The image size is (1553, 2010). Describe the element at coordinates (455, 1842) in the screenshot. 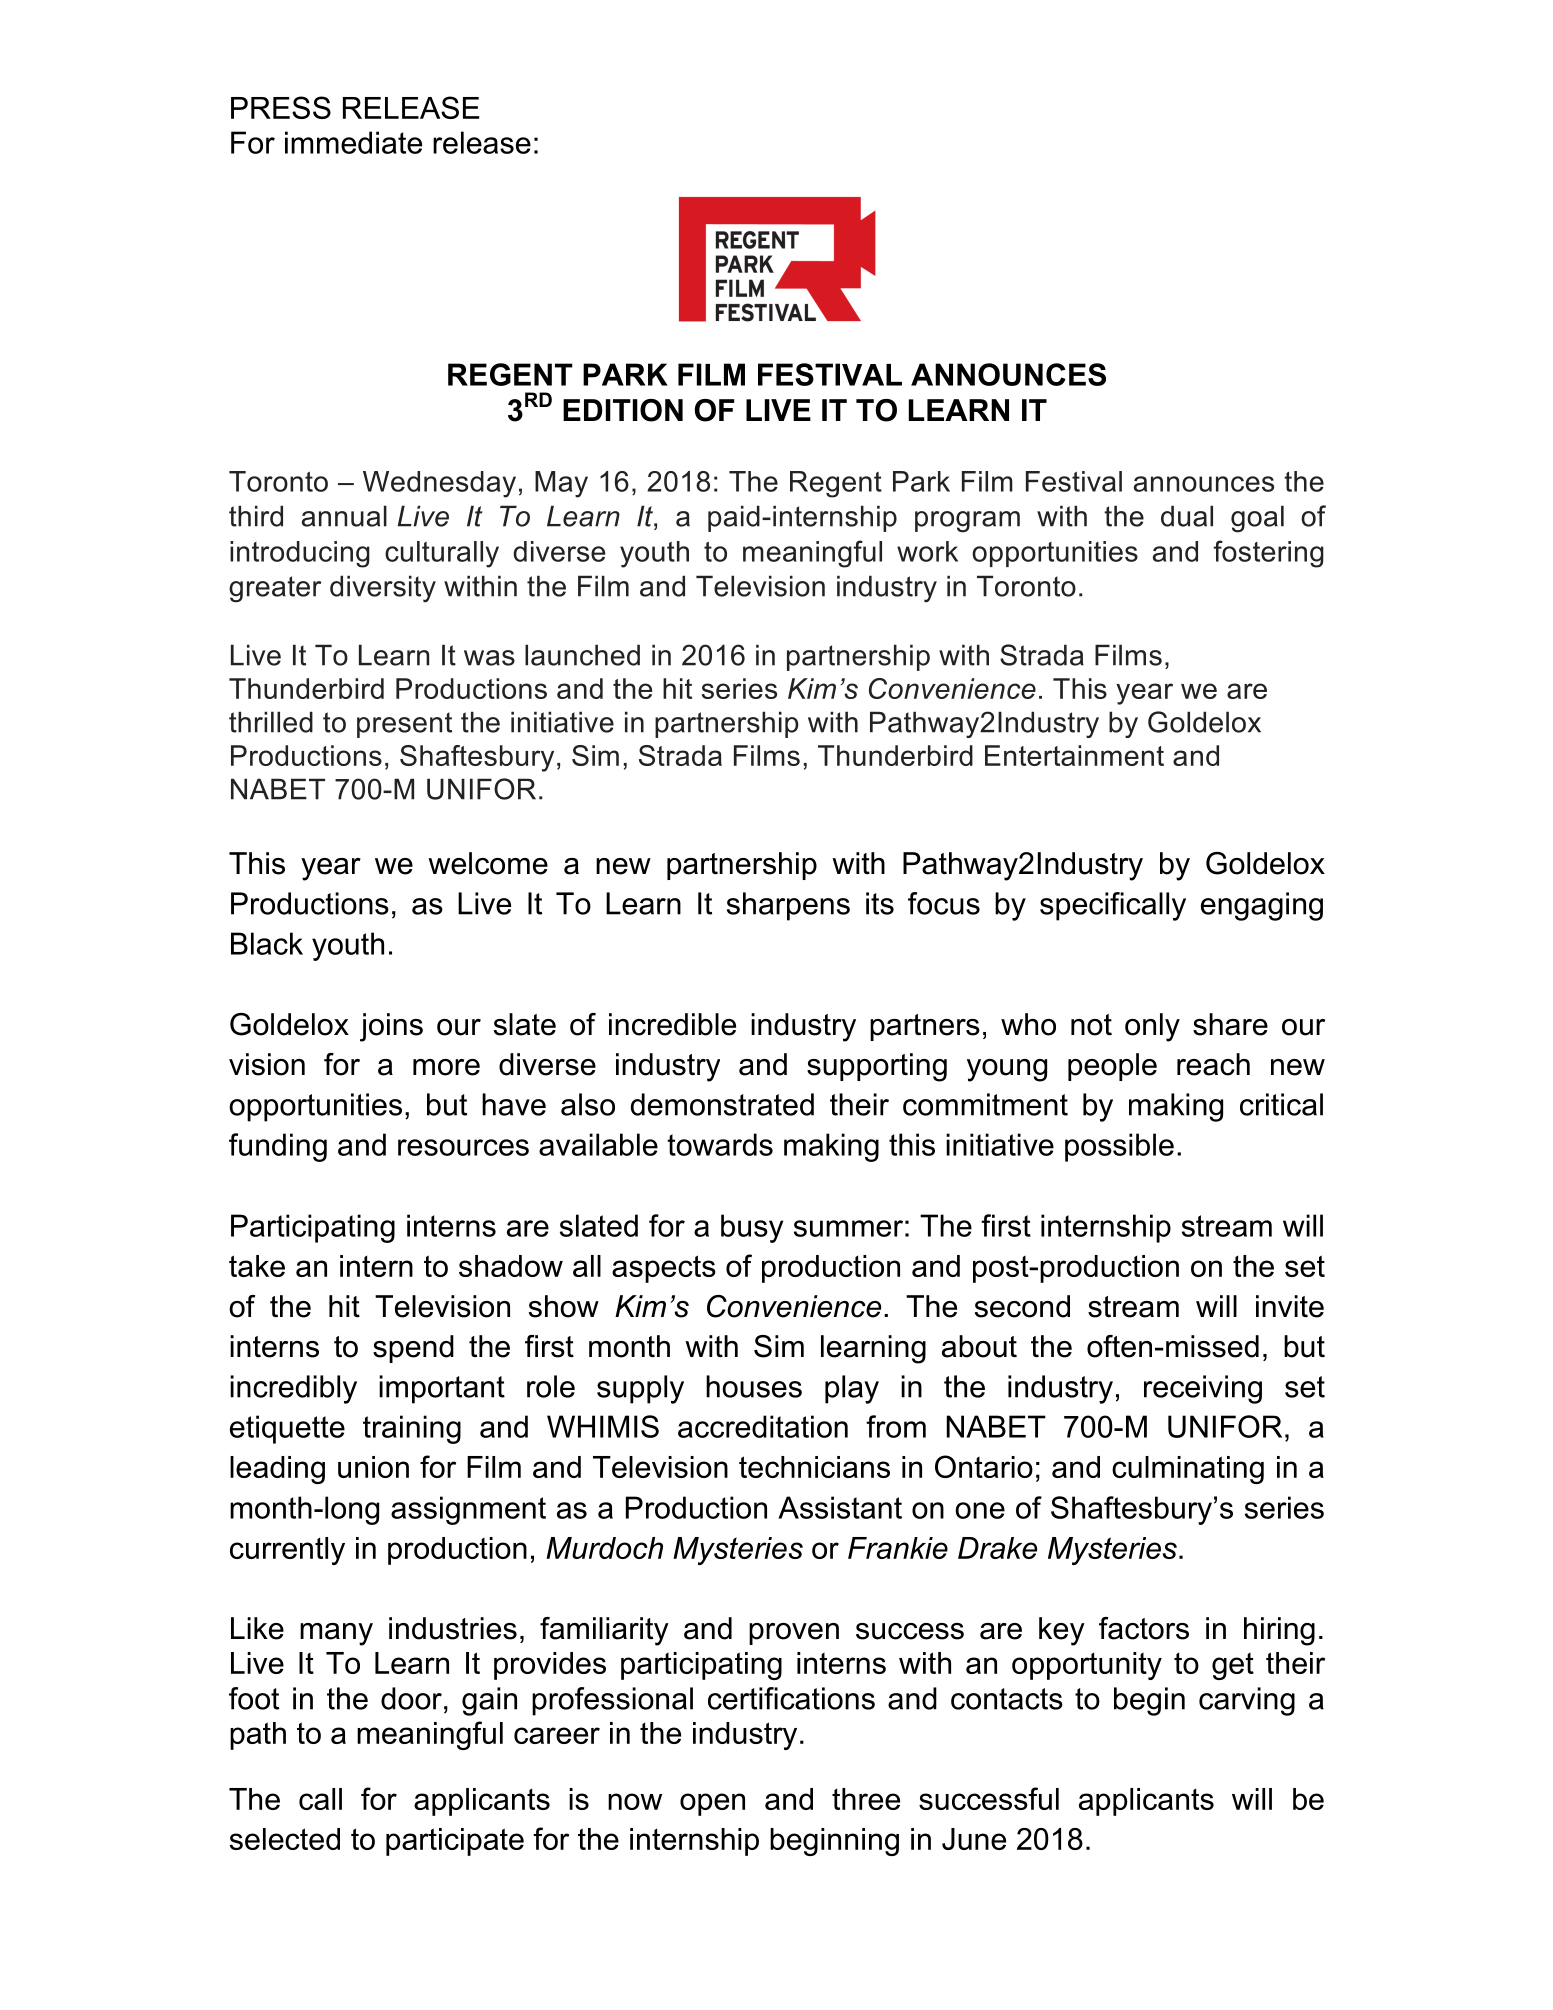

I see `participate` at that location.
